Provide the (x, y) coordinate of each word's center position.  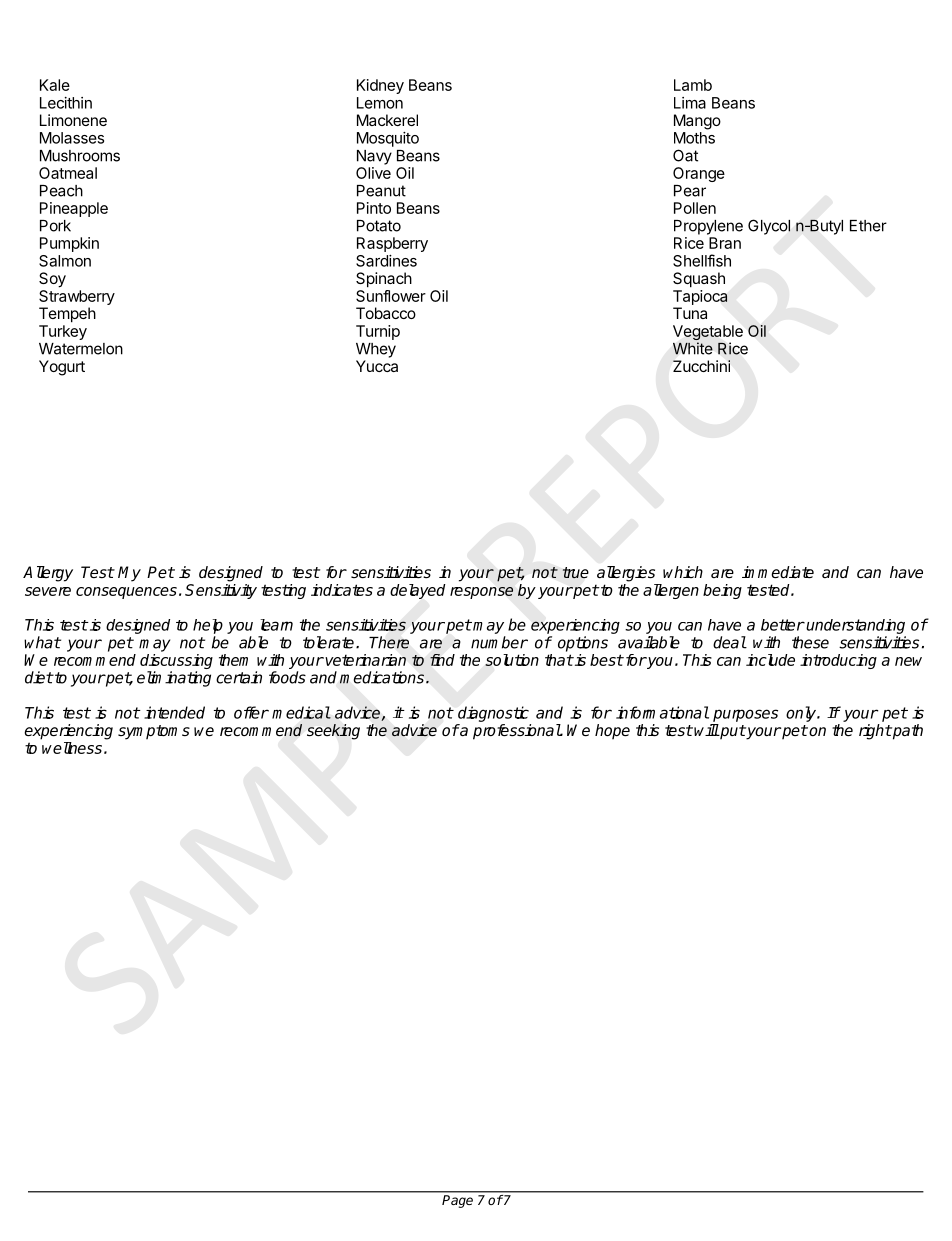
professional (517, 732)
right (875, 732)
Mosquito (388, 139)
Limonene (73, 120)
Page (457, 1201)
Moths (694, 138)
